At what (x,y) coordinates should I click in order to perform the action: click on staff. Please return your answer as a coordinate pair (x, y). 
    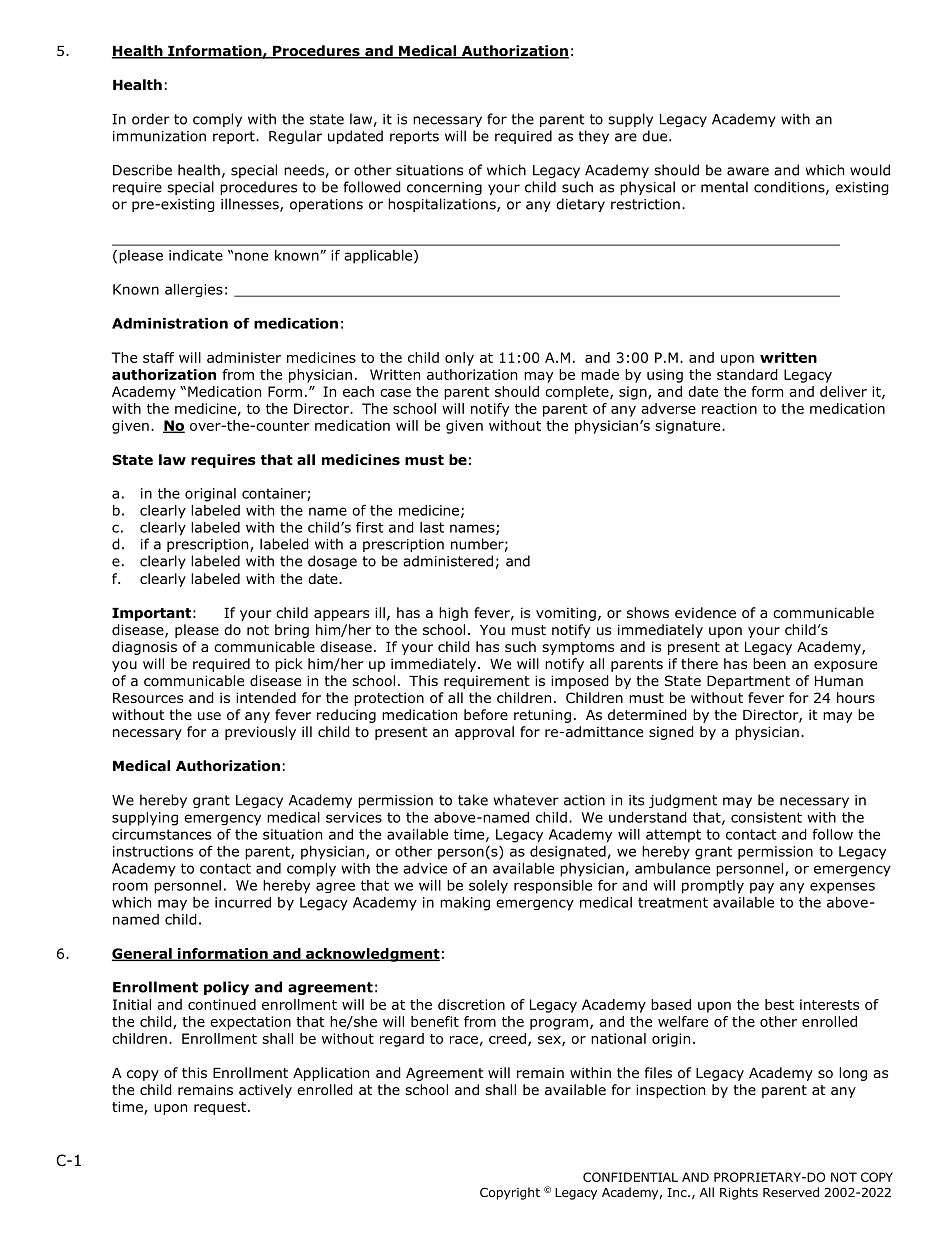
    Looking at the image, I should click on (158, 357).
